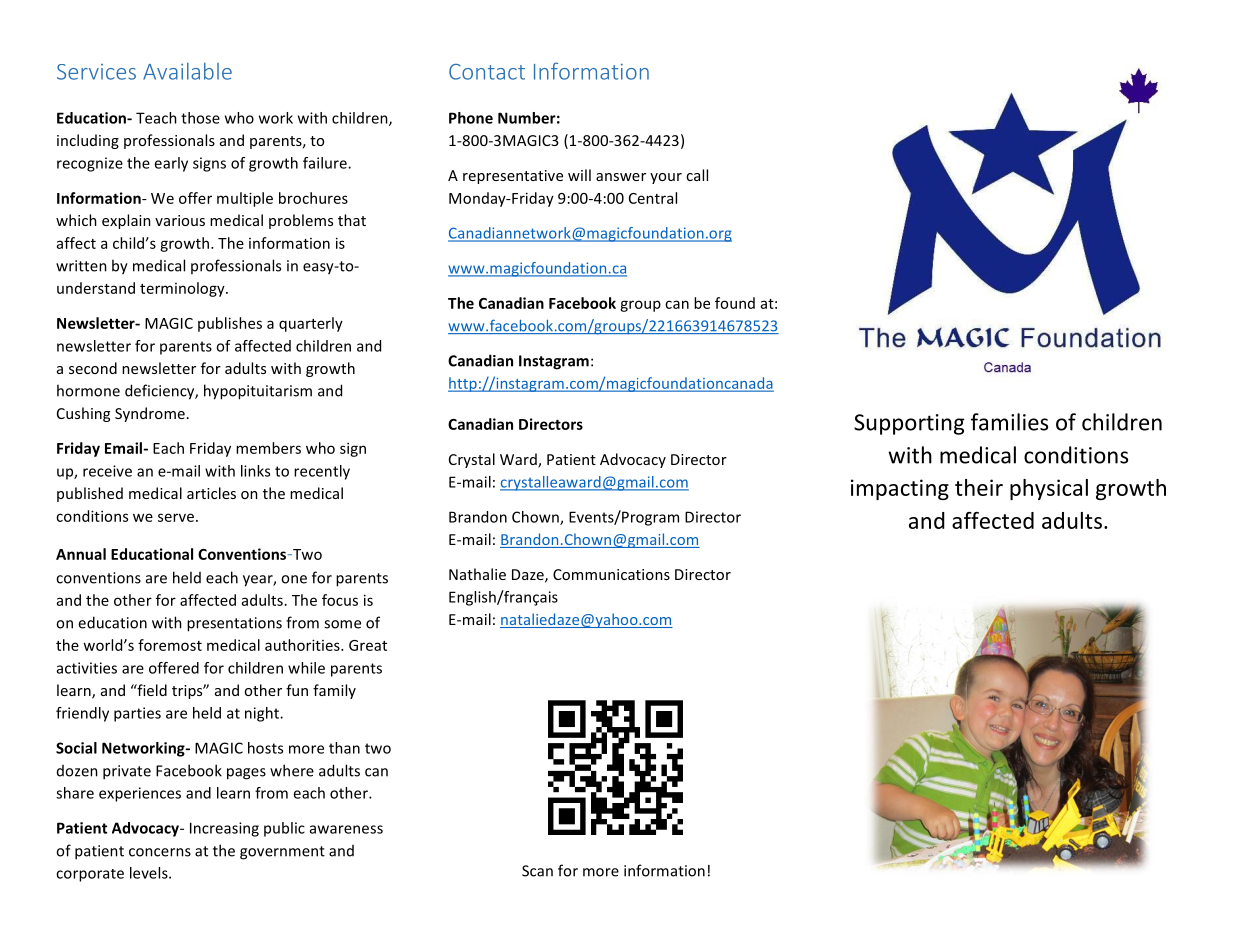  I want to click on articles, so click(211, 493).
